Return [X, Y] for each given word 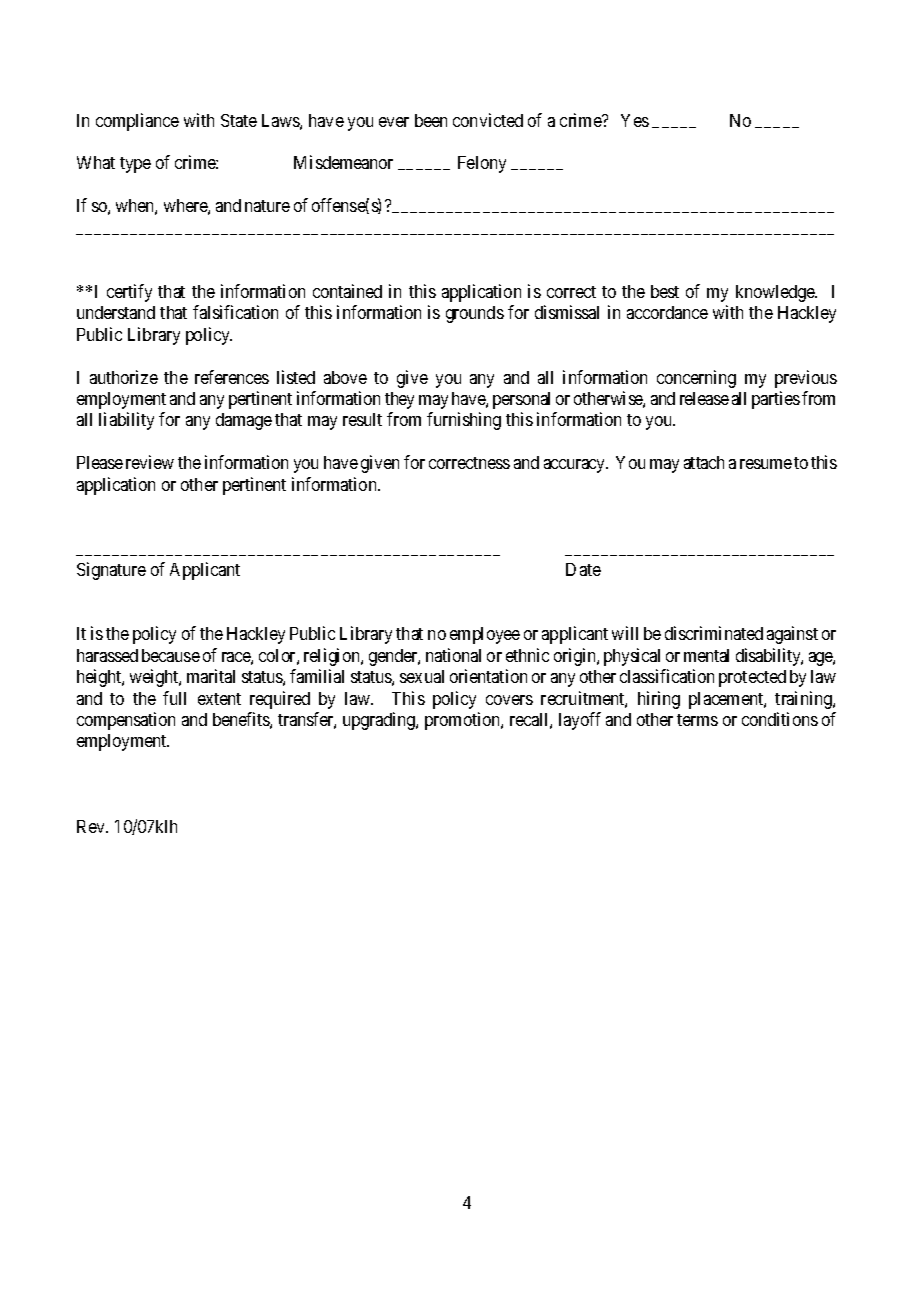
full [174, 698]
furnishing [464, 421]
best [665, 291]
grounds [475, 314]
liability [126, 421]
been [431, 120]
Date [583, 569]
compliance [137, 122]
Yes [635, 120]
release [704, 398]
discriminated [714, 633]
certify [129, 293]
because [171, 655]
